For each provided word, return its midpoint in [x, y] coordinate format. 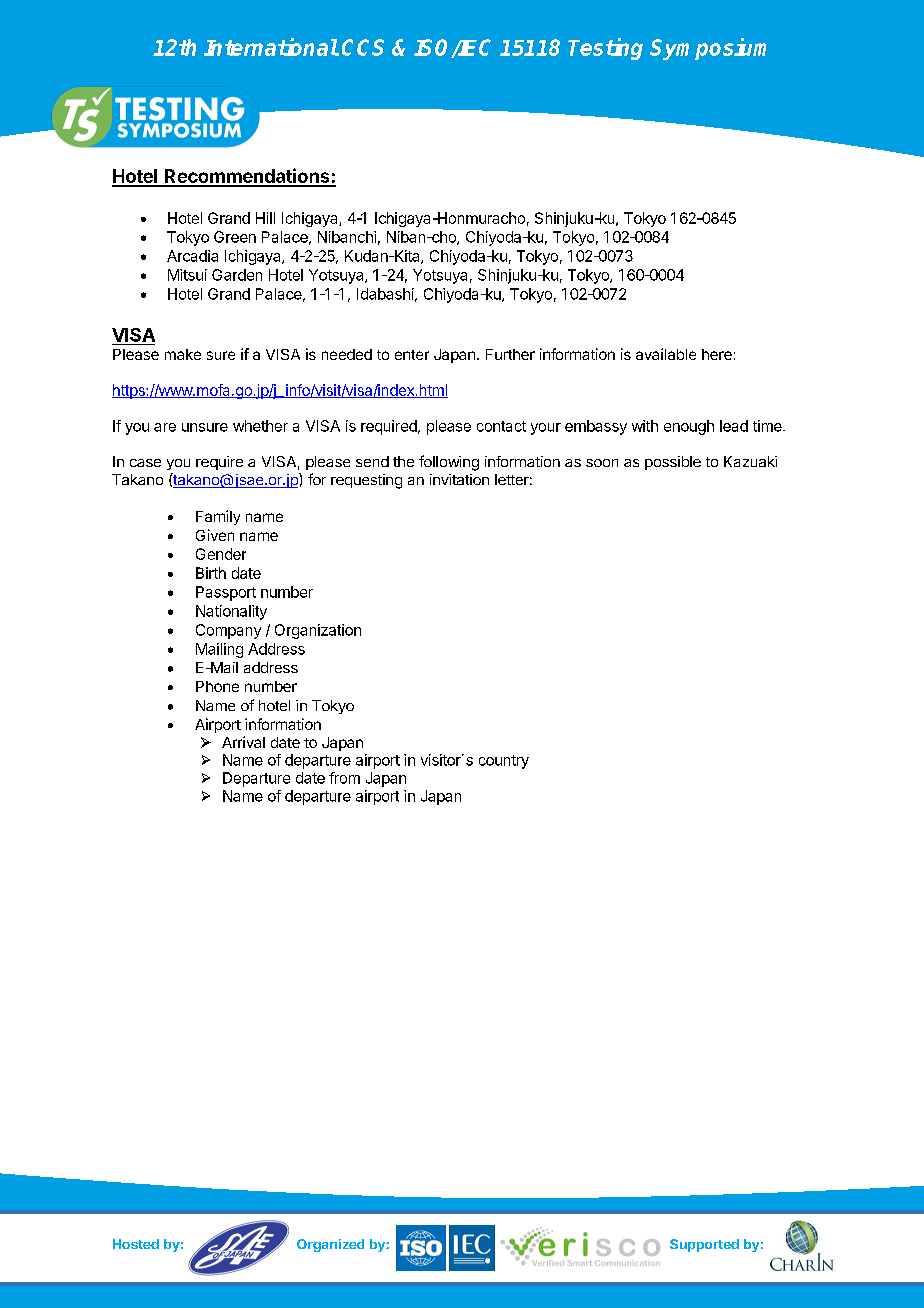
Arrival [243, 742]
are [165, 427]
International [271, 47]
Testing [605, 49]
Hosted [136, 1244]
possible [673, 463]
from [344, 778]
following [449, 463]
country [504, 762]
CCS [363, 47]
